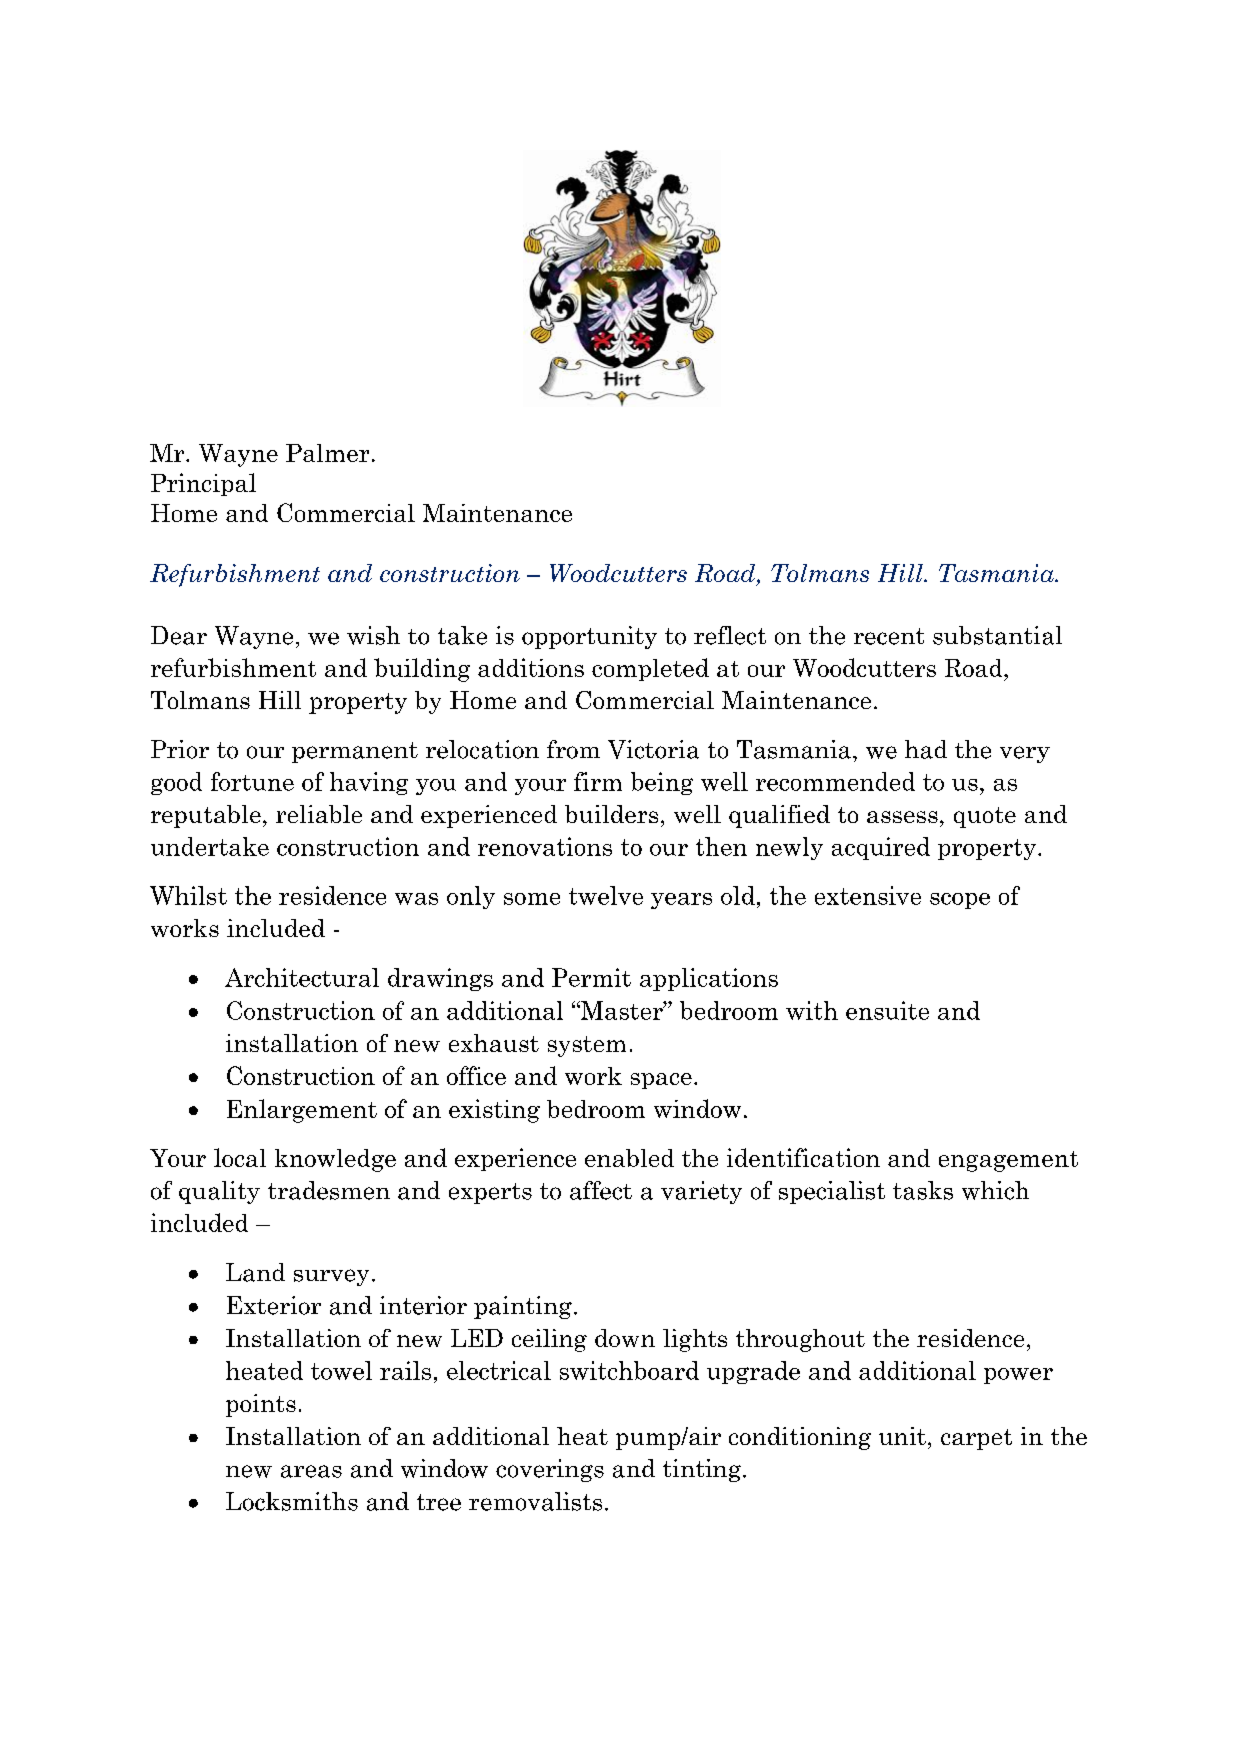 The width and height of the image is (1241, 1754). What do you see at coordinates (311, 1471) in the image?
I see `areas` at bounding box center [311, 1471].
